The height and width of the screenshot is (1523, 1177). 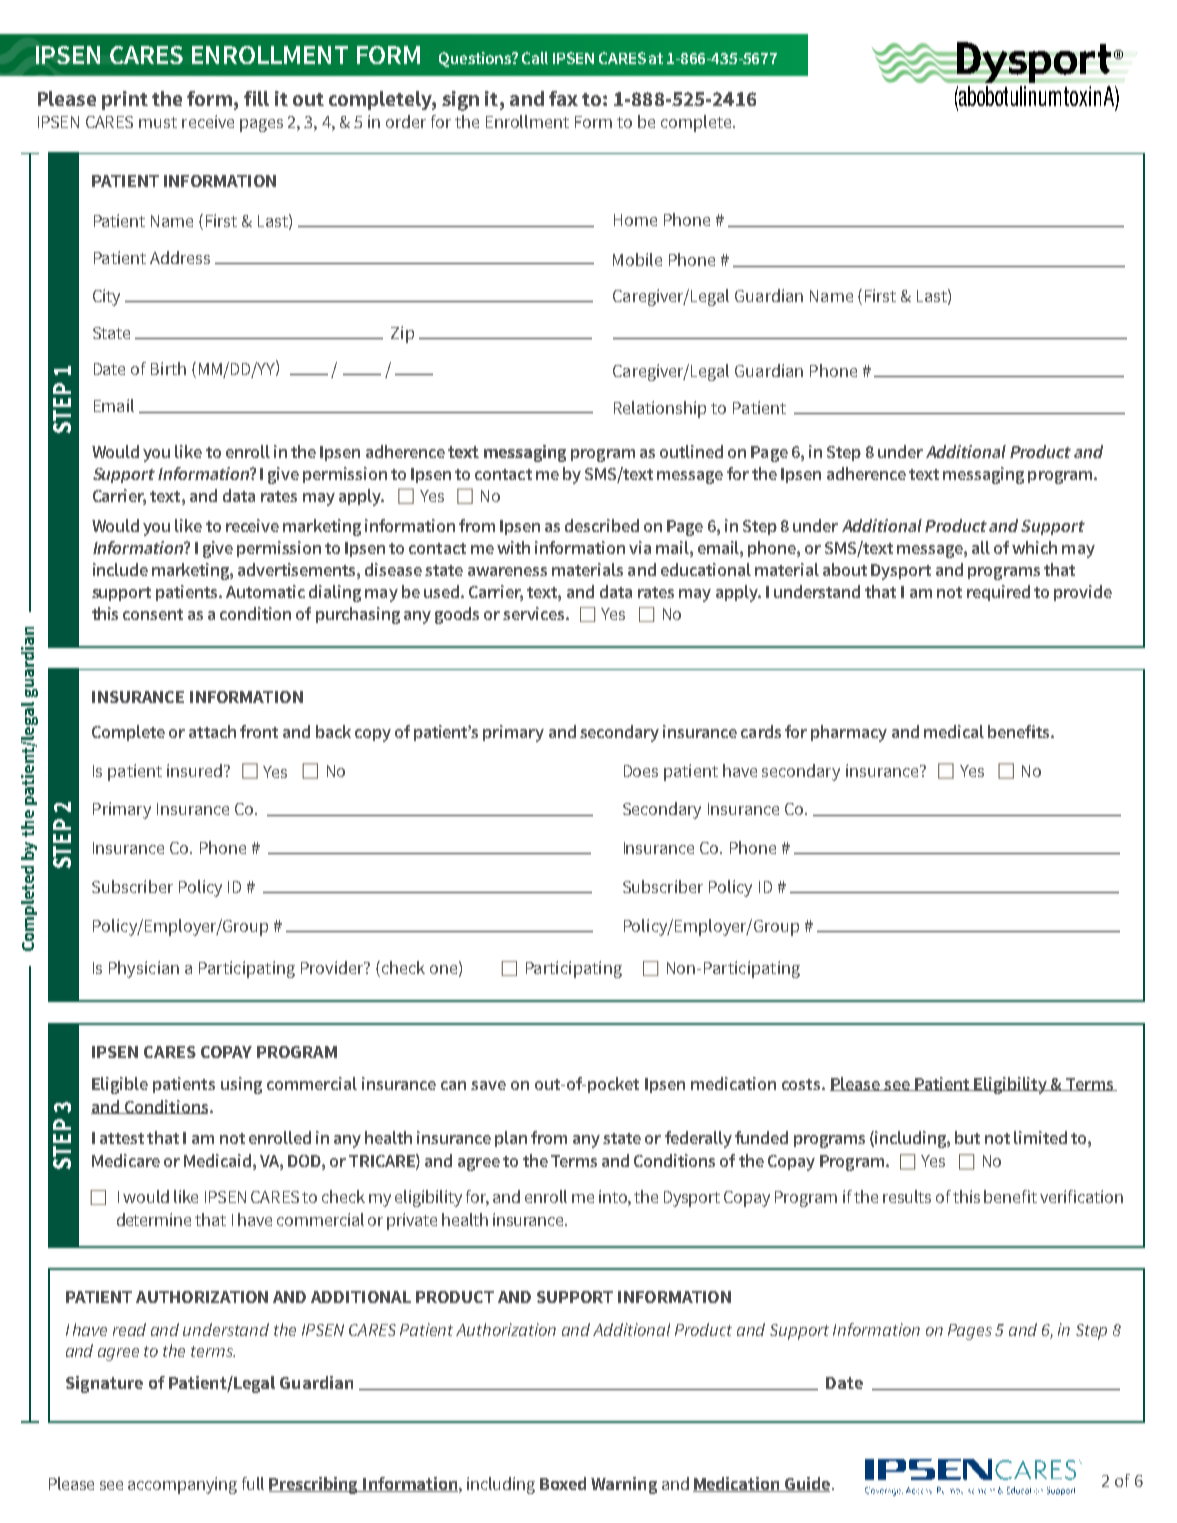 What do you see at coordinates (635, 220) in the screenshot?
I see `Home` at bounding box center [635, 220].
